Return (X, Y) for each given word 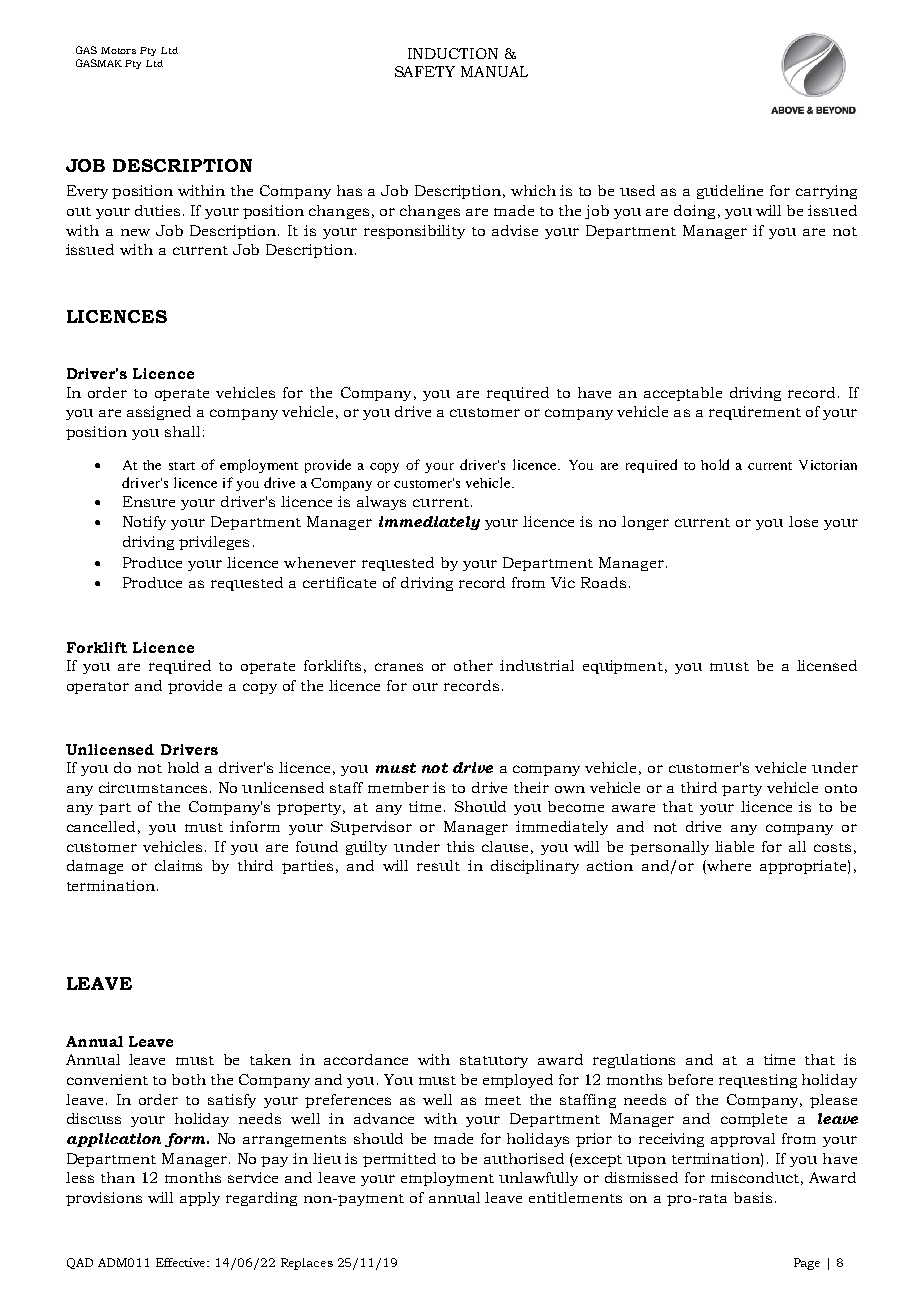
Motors (118, 50)
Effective (182, 1262)
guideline (730, 192)
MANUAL (494, 71)
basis (753, 1197)
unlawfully (538, 1179)
